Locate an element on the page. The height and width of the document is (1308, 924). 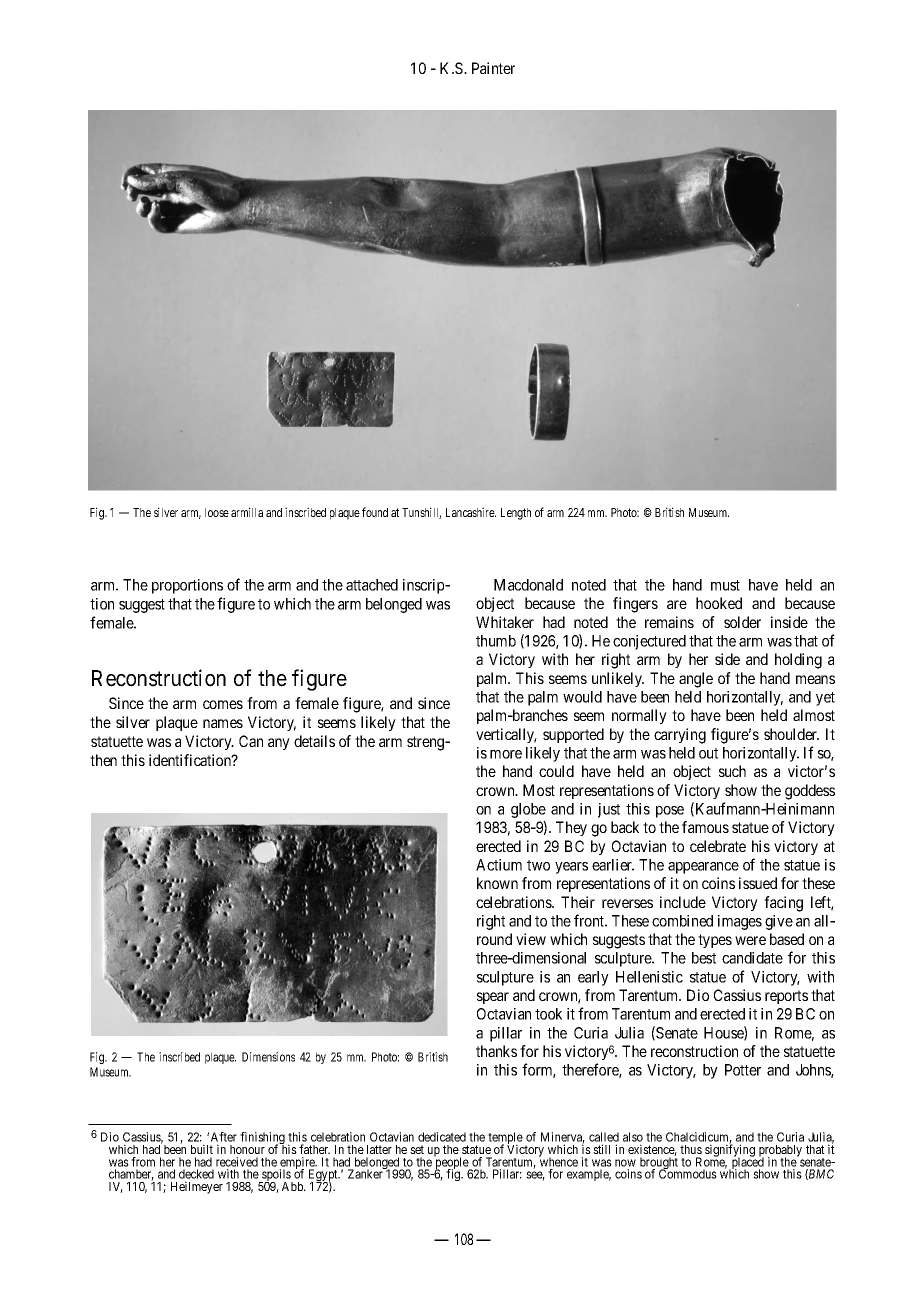
Potter is located at coordinates (743, 1070).
